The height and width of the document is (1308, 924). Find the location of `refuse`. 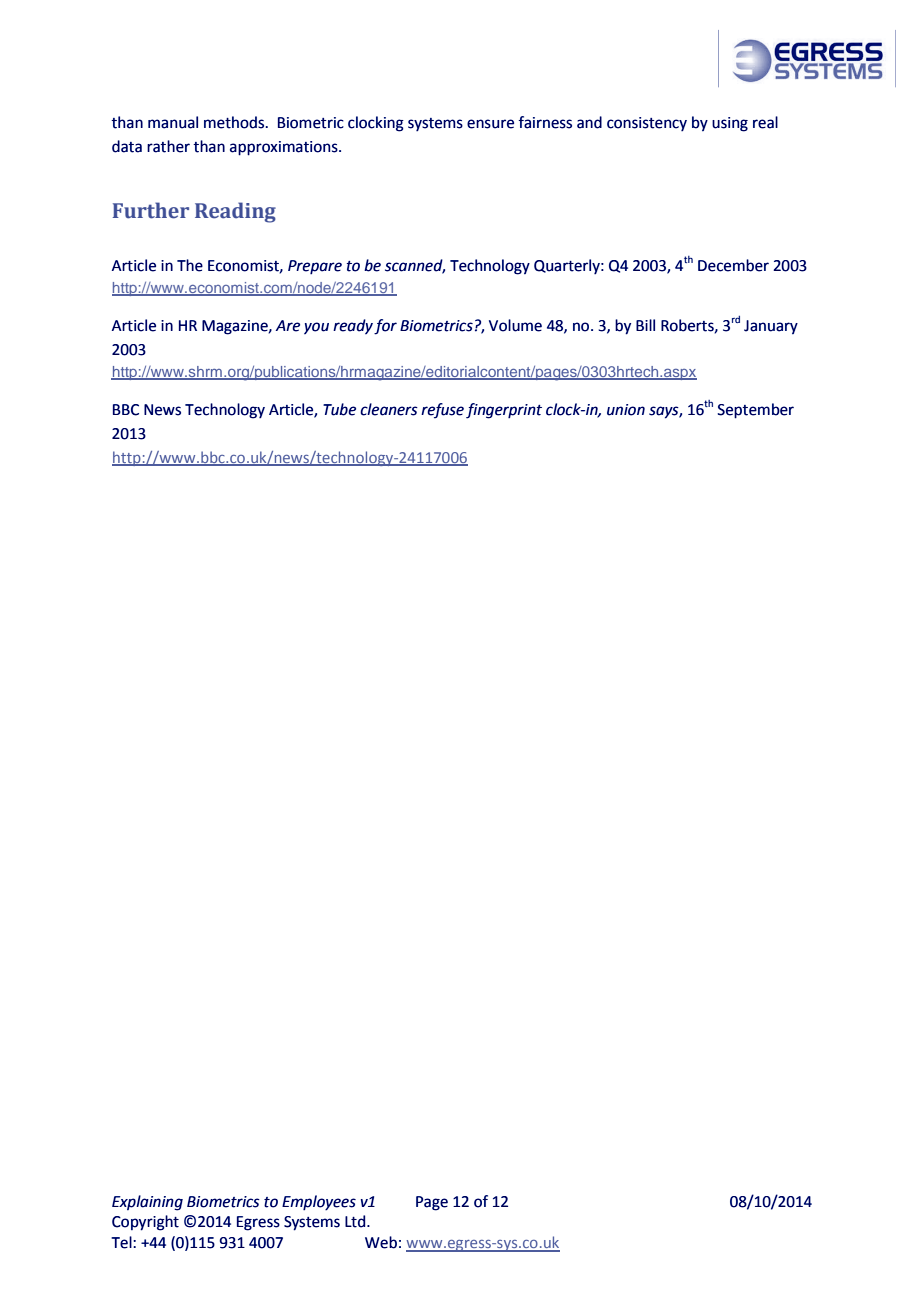

refuse is located at coordinates (442, 411).
